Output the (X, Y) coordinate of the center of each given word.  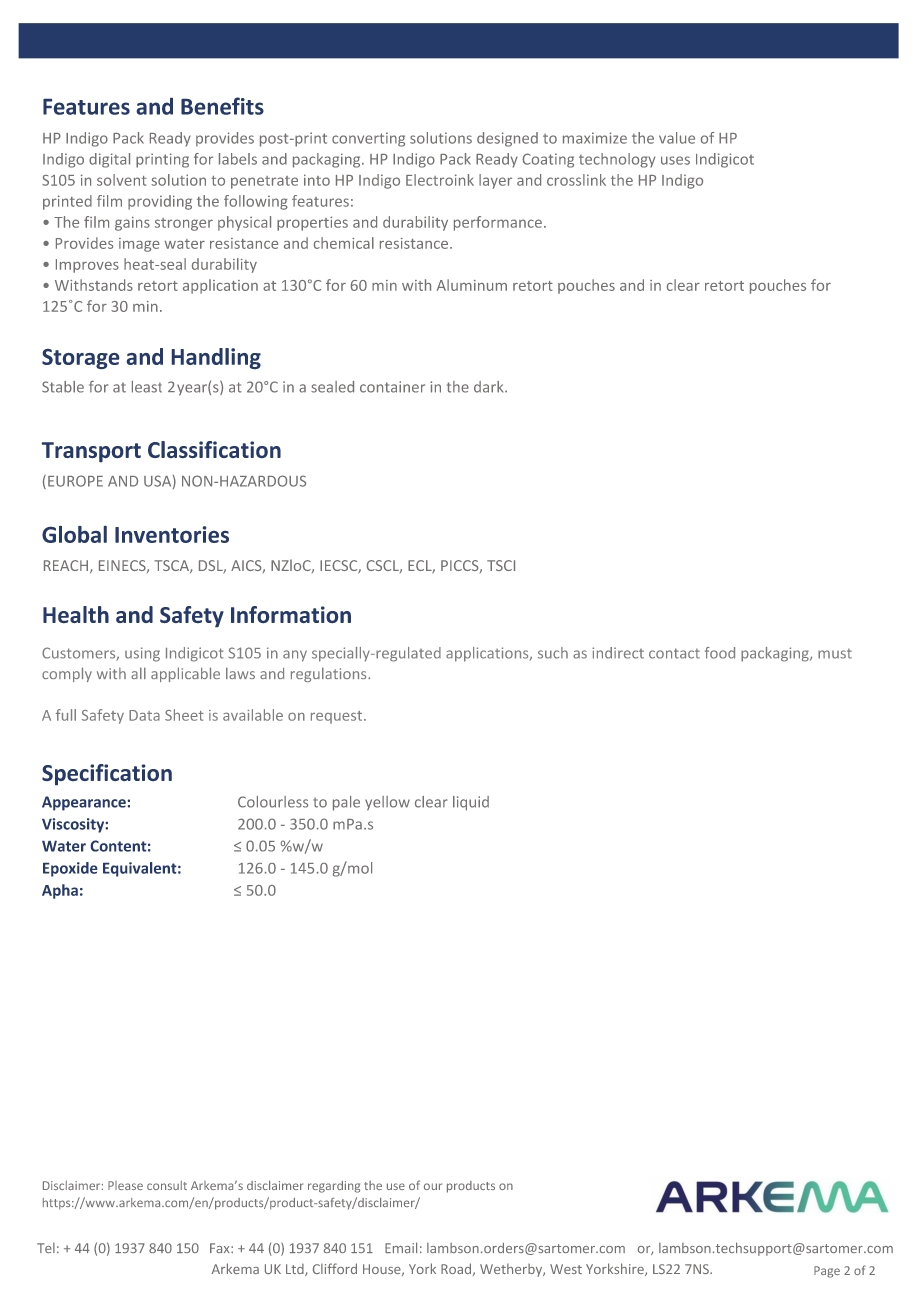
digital (109, 160)
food (720, 653)
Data (144, 715)
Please (125, 1185)
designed (507, 139)
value (677, 138)
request (338, 717)
